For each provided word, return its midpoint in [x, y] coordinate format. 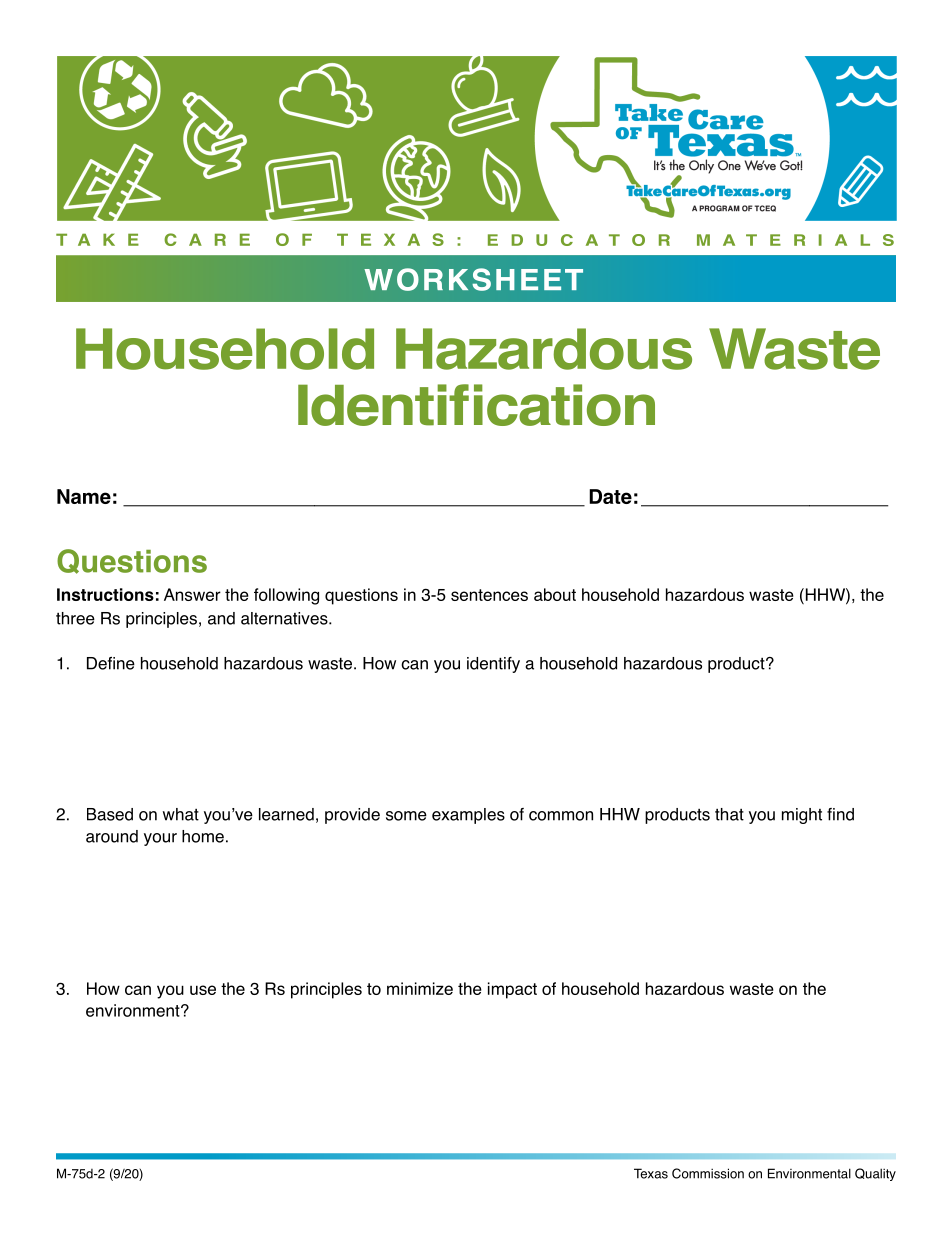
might [802, 816]
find [840, 814]
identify [493, 665]
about [555, 594]
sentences [489, 595]
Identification [476, 405]
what [181, 814]
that [729, 814]
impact [512, 990]
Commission [708, 1173]
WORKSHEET [473, 279]
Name [84, 496]
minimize [420, 988]
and [221, 618]
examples [468, 816]
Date [610, 496]
